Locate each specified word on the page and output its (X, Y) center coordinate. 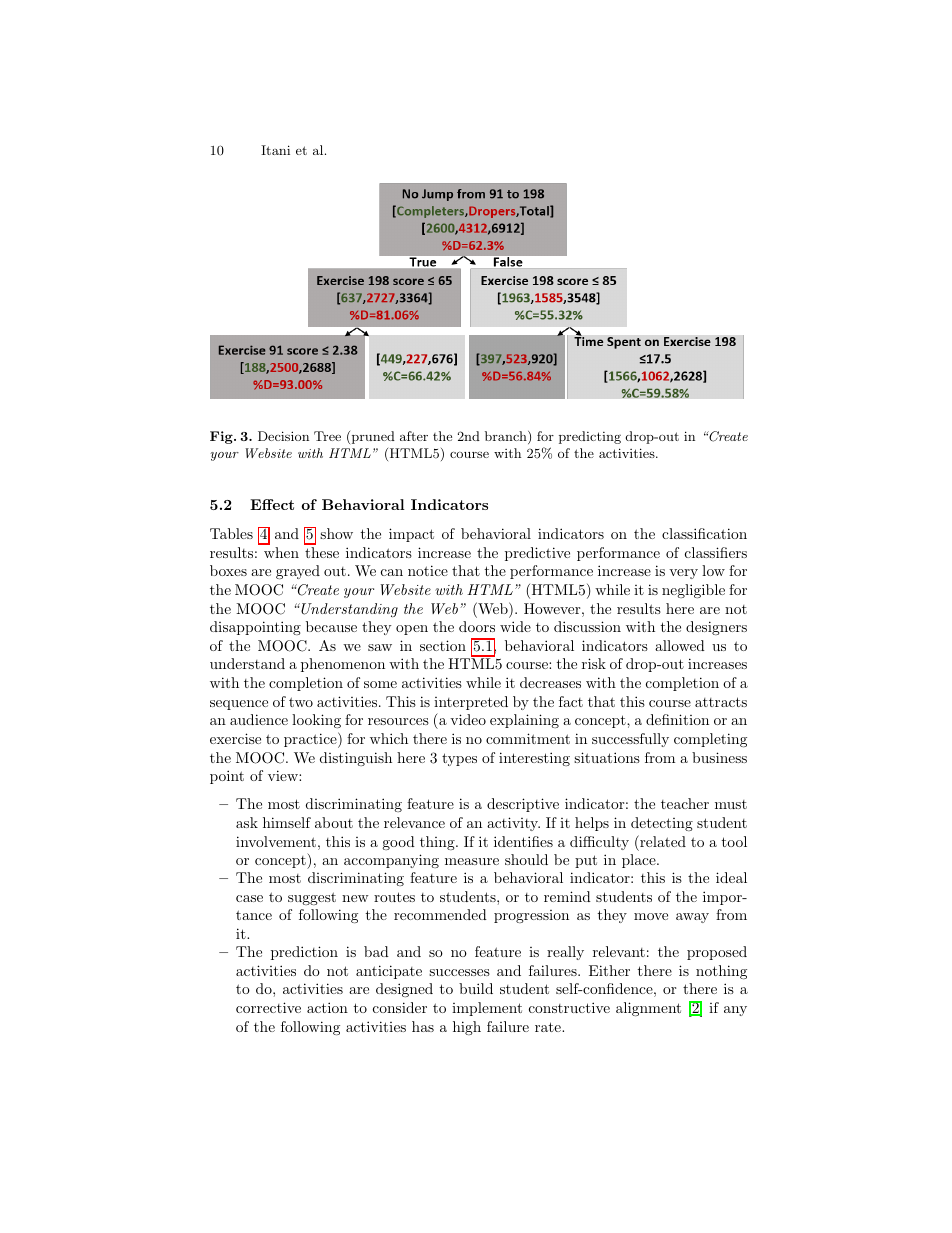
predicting (590, 437)
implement (487, 1009)
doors (477, 626)
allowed (680, 645)
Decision (283, 436)
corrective (268, 1007)
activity (513, 824)
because (331, 626)
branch (507, 437)
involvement (276, 841)
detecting (662, 824)
